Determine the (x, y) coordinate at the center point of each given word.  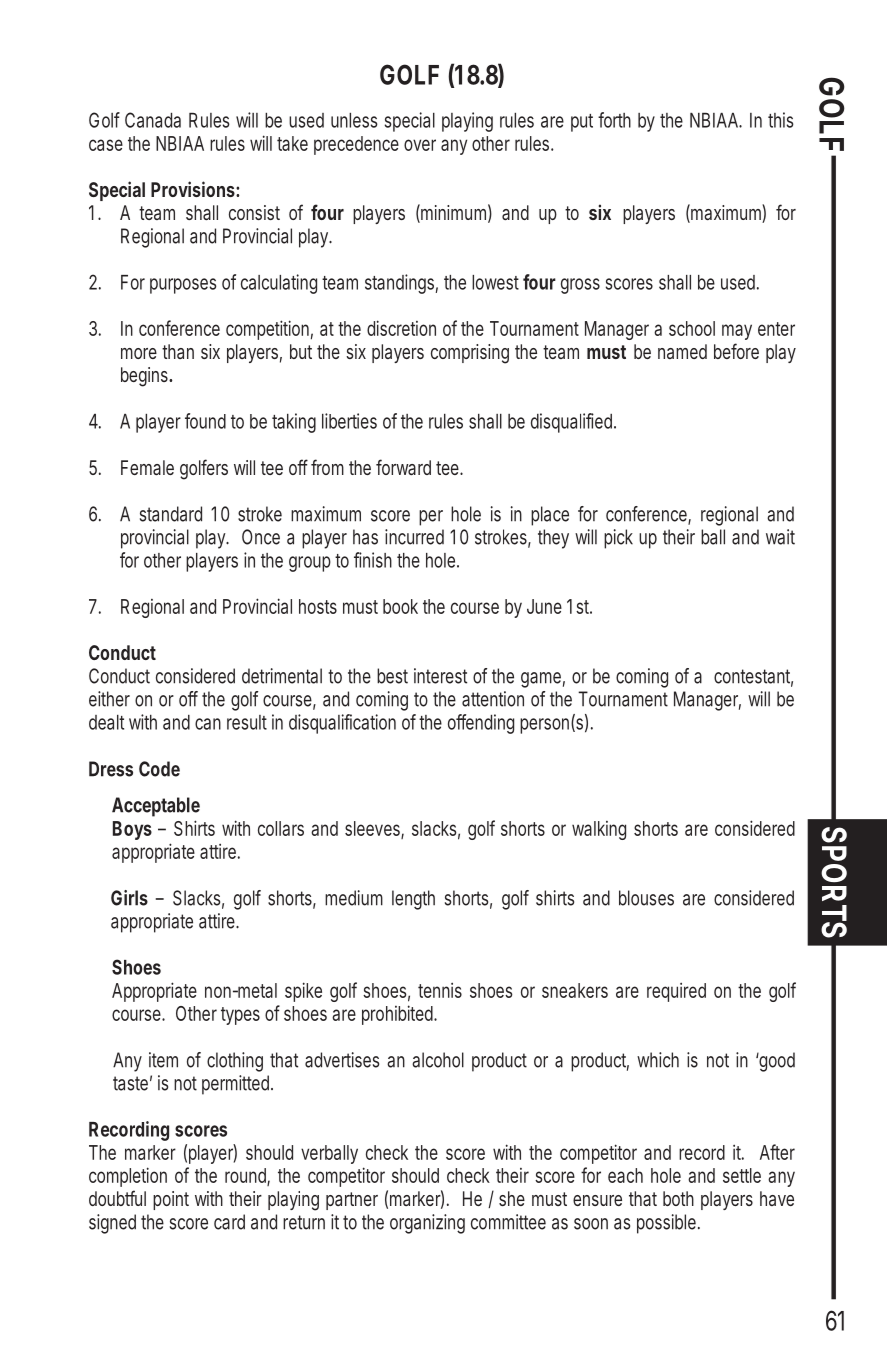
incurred (414, 537)
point (171, 1200)
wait (780, 537)
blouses (646, 898)
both (678, 1198)
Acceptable (156, 807)
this (781, 120)
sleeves (373, 829)
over (420, 145)
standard (171, 514)
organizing (427, 1224)
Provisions (193, 189)
